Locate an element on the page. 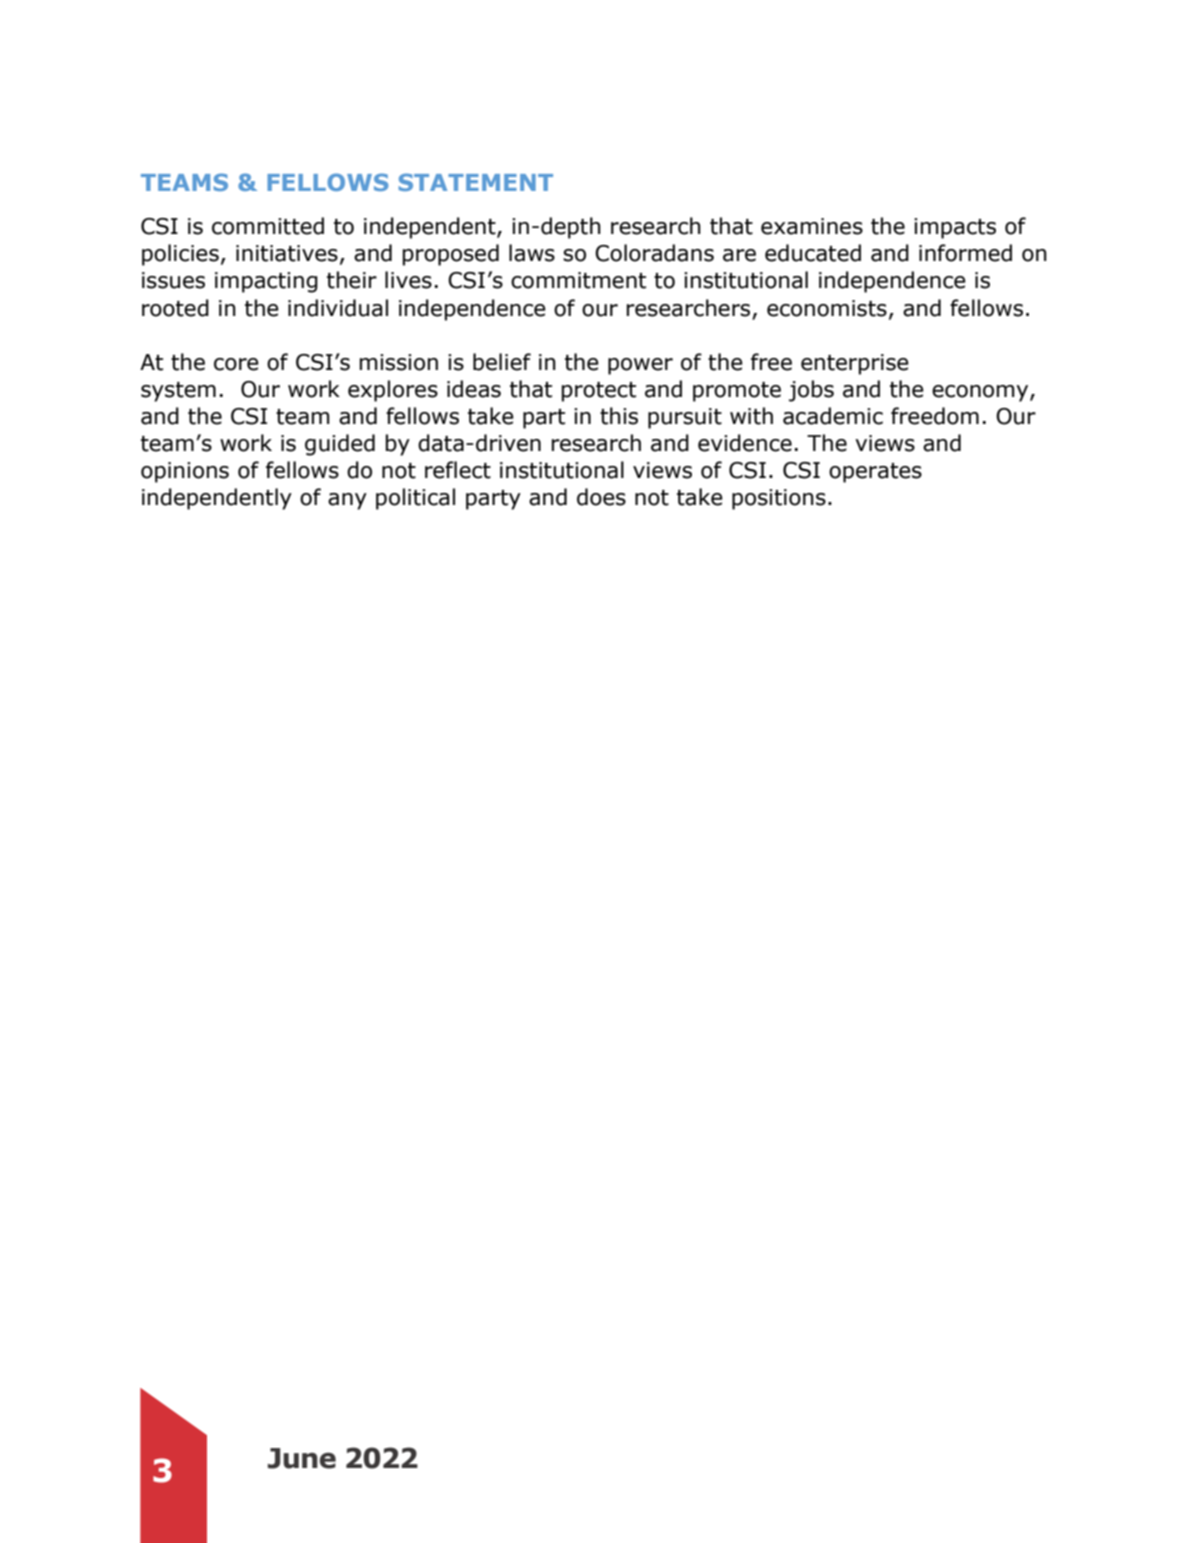 Image resolution: width=1193 pixels, height=1543 pixels. operates is located at coordinates (875, 473).
